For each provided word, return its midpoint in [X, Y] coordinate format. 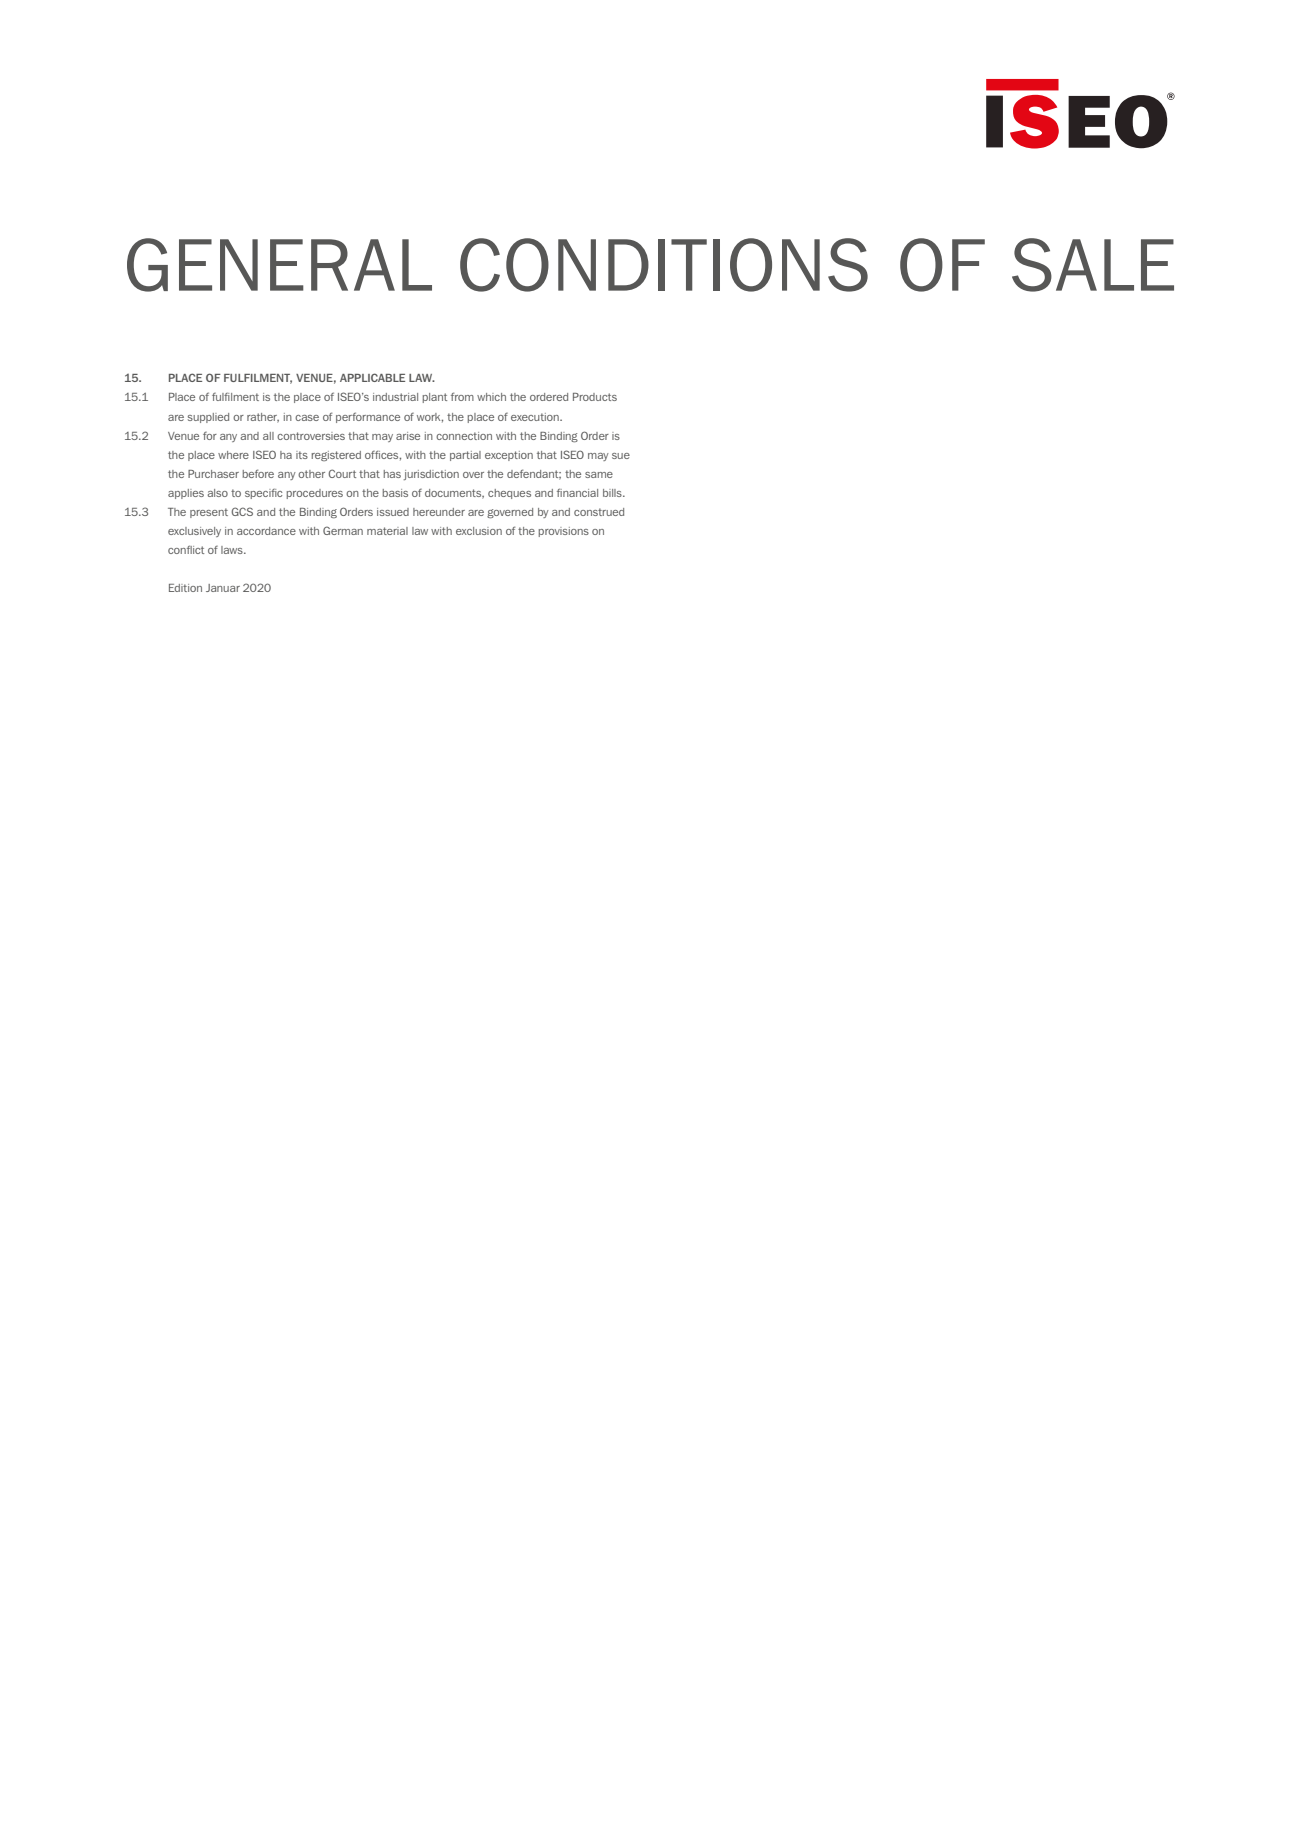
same [599, 475]
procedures [315, 494]
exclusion [479, 531]
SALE [1093, 265]
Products [595, 397]
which [491, 397]
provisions [564, 532]
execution [536, 417]
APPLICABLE [372, 377]
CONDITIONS [664, 265]
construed [599, 512]
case [307, 418]
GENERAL [279, 265]
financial [577, 492]
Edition [185, 588]
